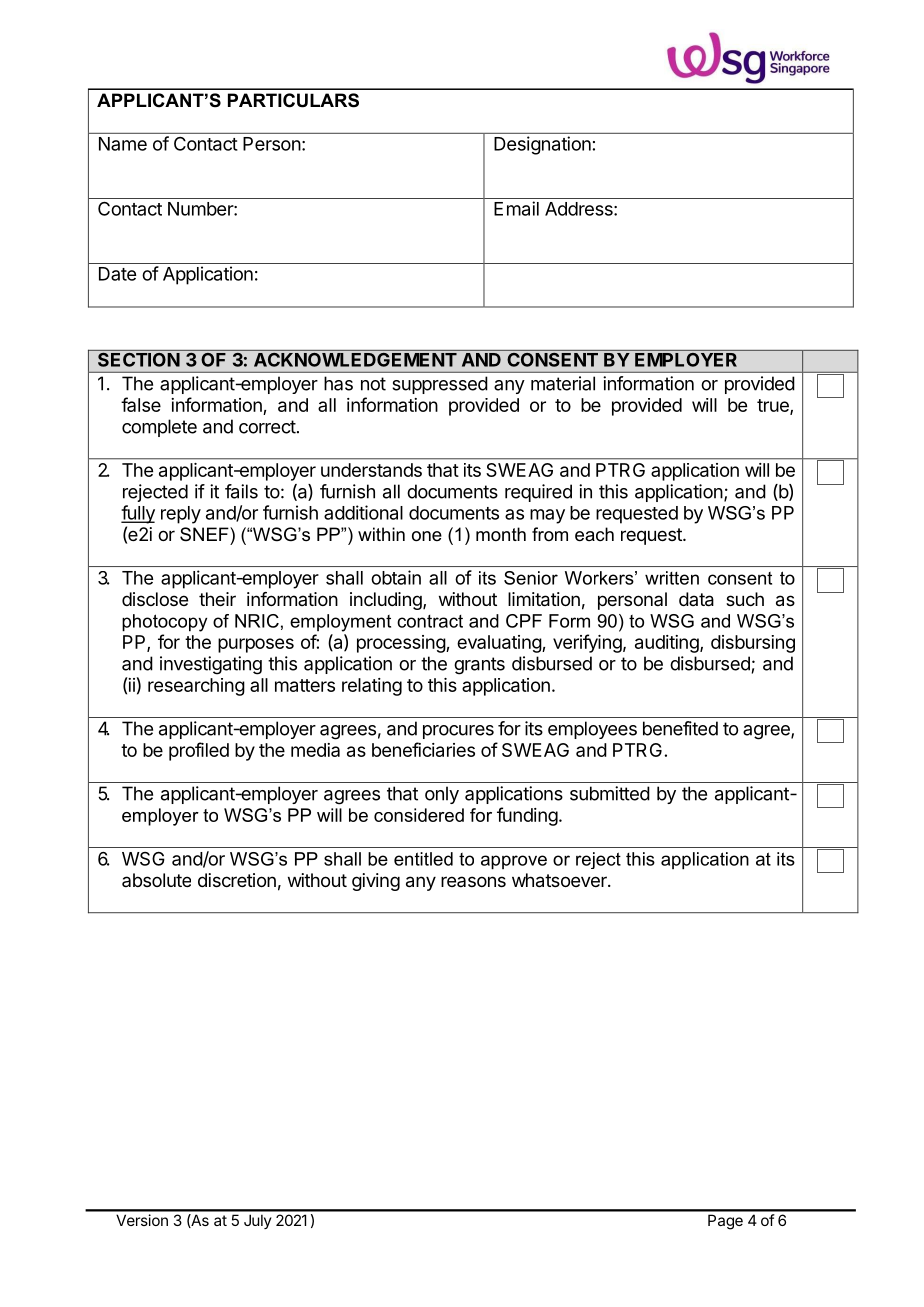 This document has height=1307, width=924. What do you see at coordinates (156, 880) in the document?
I see `absolute` at bounding box center [156, 880].
